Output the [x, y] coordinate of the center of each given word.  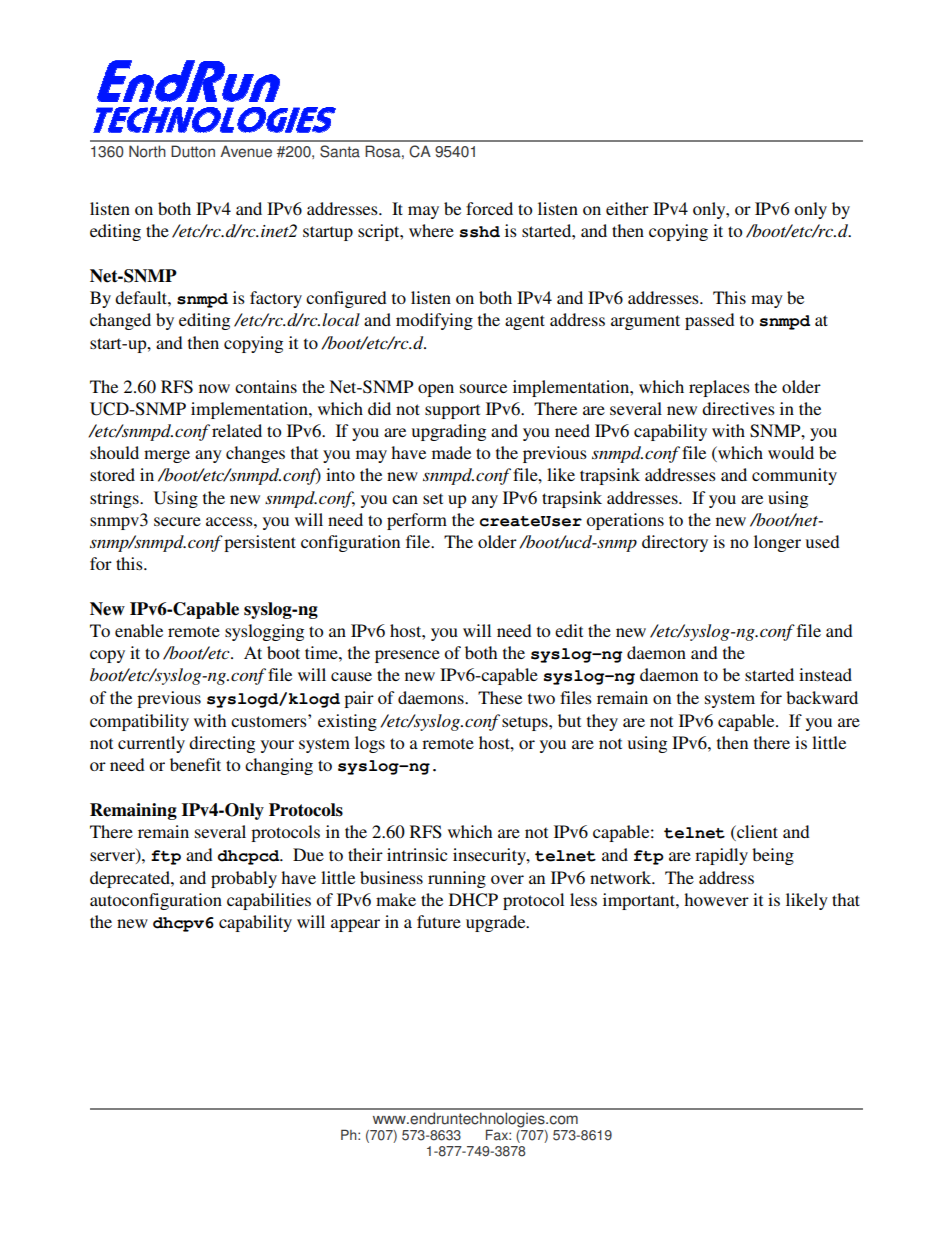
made [451, 452]
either [627, 208]
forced [489, 208]
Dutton [193, 151]
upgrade [497, 923]
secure [177, 521]
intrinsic [417, 854]
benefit [195, 764]
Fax [498, 1135]
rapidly [721, 856]
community [794, 476]
